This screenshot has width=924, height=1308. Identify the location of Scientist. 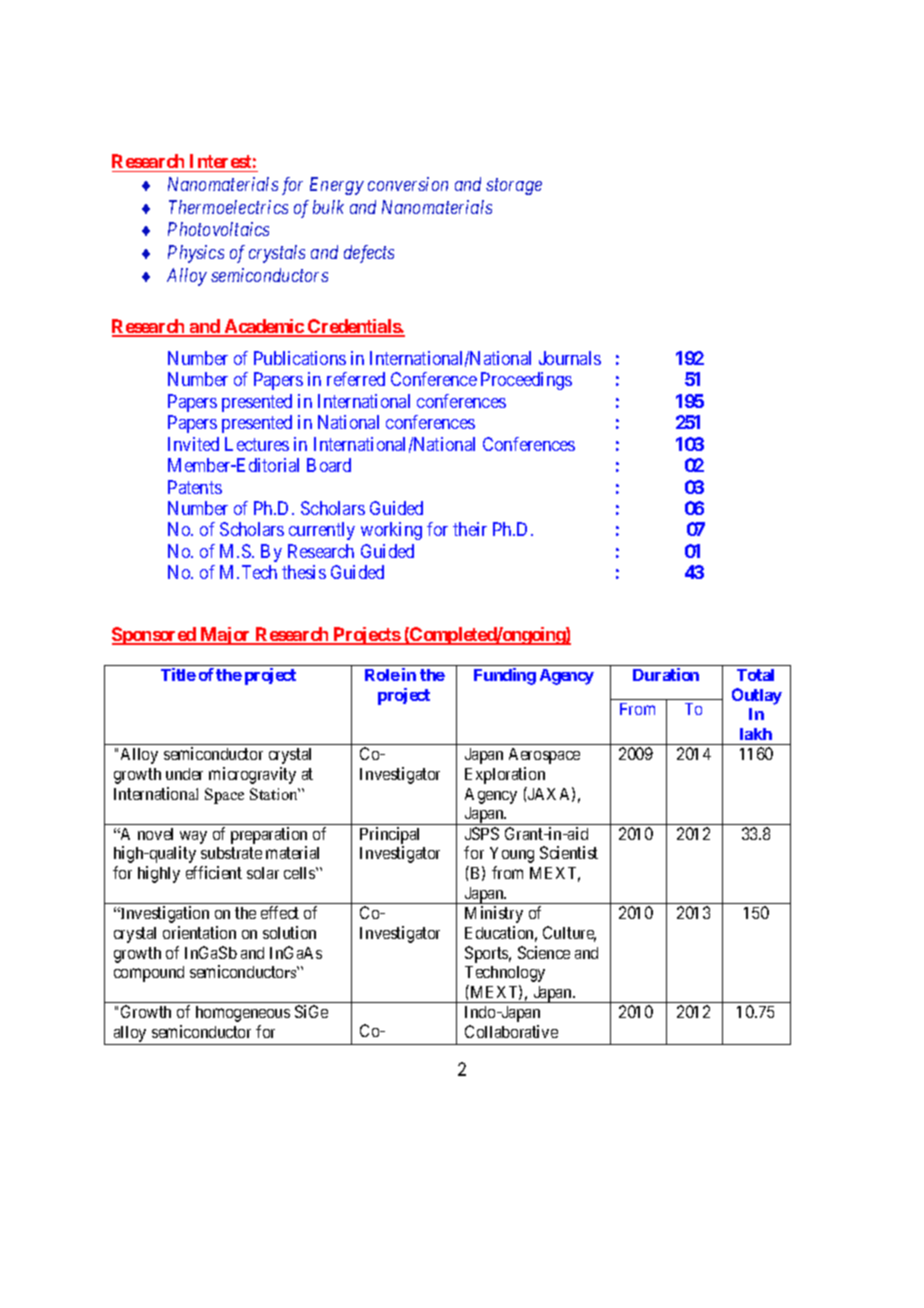
(569, 852).
